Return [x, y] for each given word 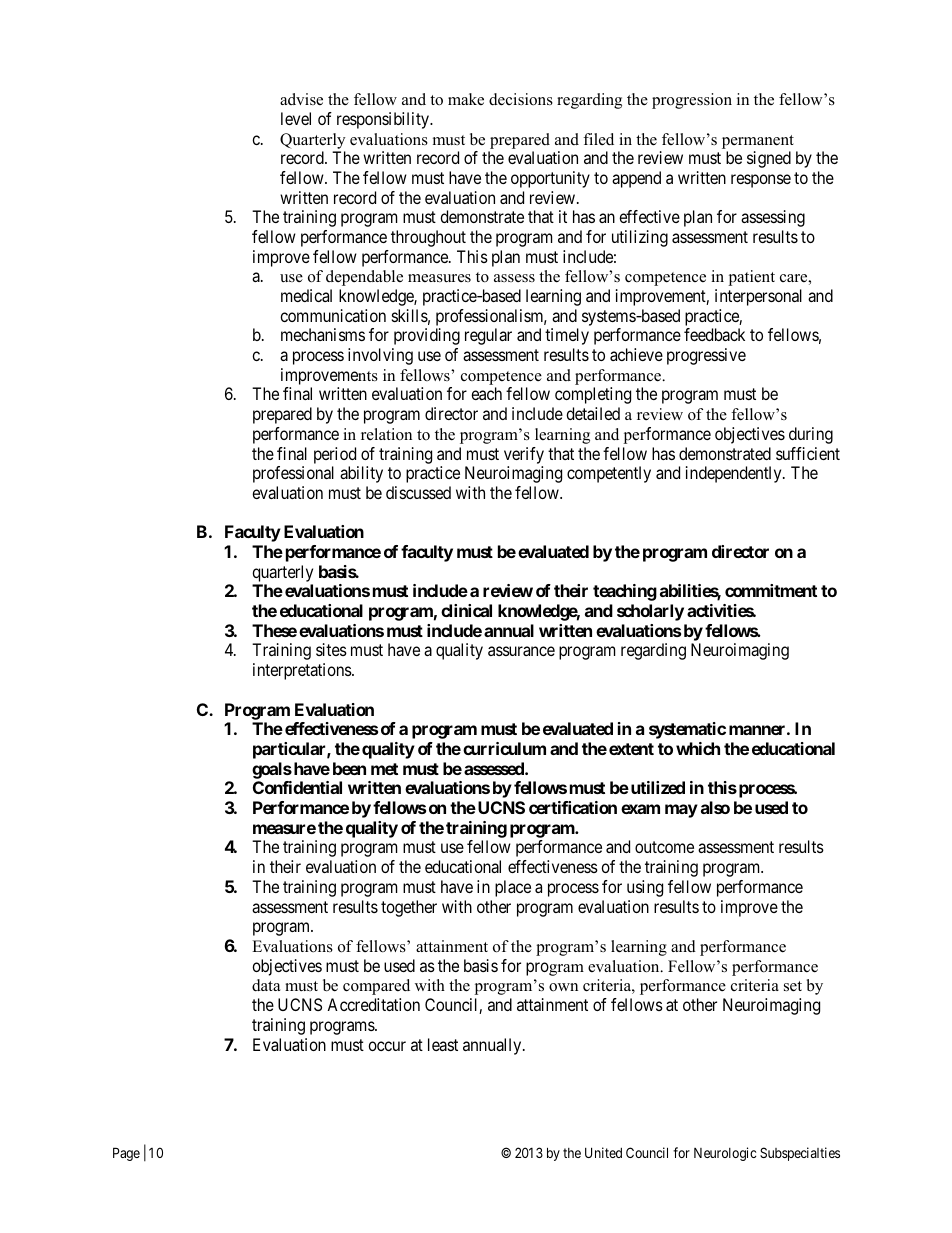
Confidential [297, 787]
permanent [758, 142]
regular [488, 336]
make [466, 99]
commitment [771, 590]
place [513, 888]
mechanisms [323, 334]
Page [126, 1154]
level [296, 118]
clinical [466, 610]
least [443, 1044]
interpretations [303, 671]
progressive [706, 356]
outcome [664, 847]
